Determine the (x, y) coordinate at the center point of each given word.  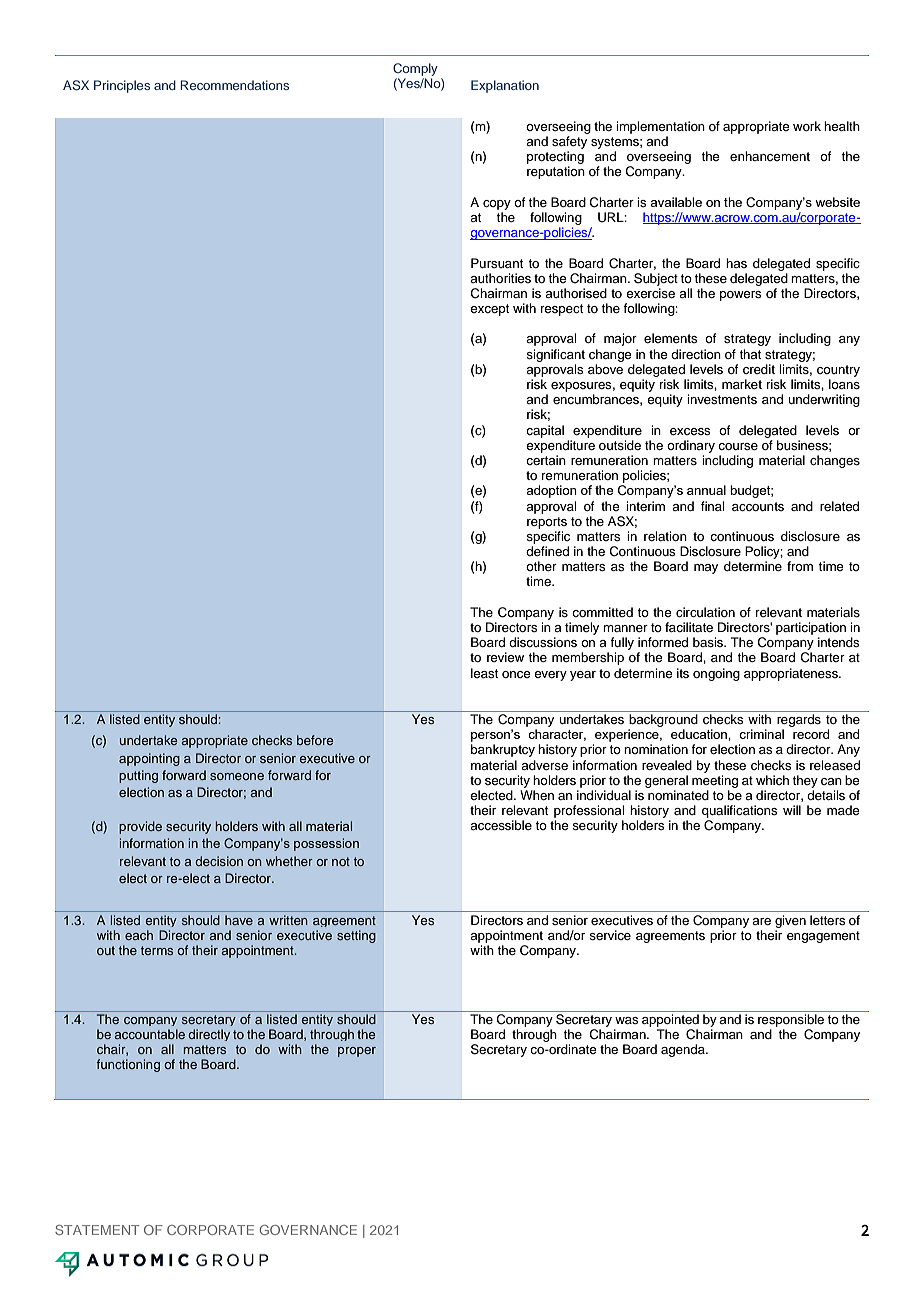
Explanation (505, 86)
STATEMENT (97, 1230)
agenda (684, 1050)
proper (357, 1052)
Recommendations (234, 85)
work (807, 126)
